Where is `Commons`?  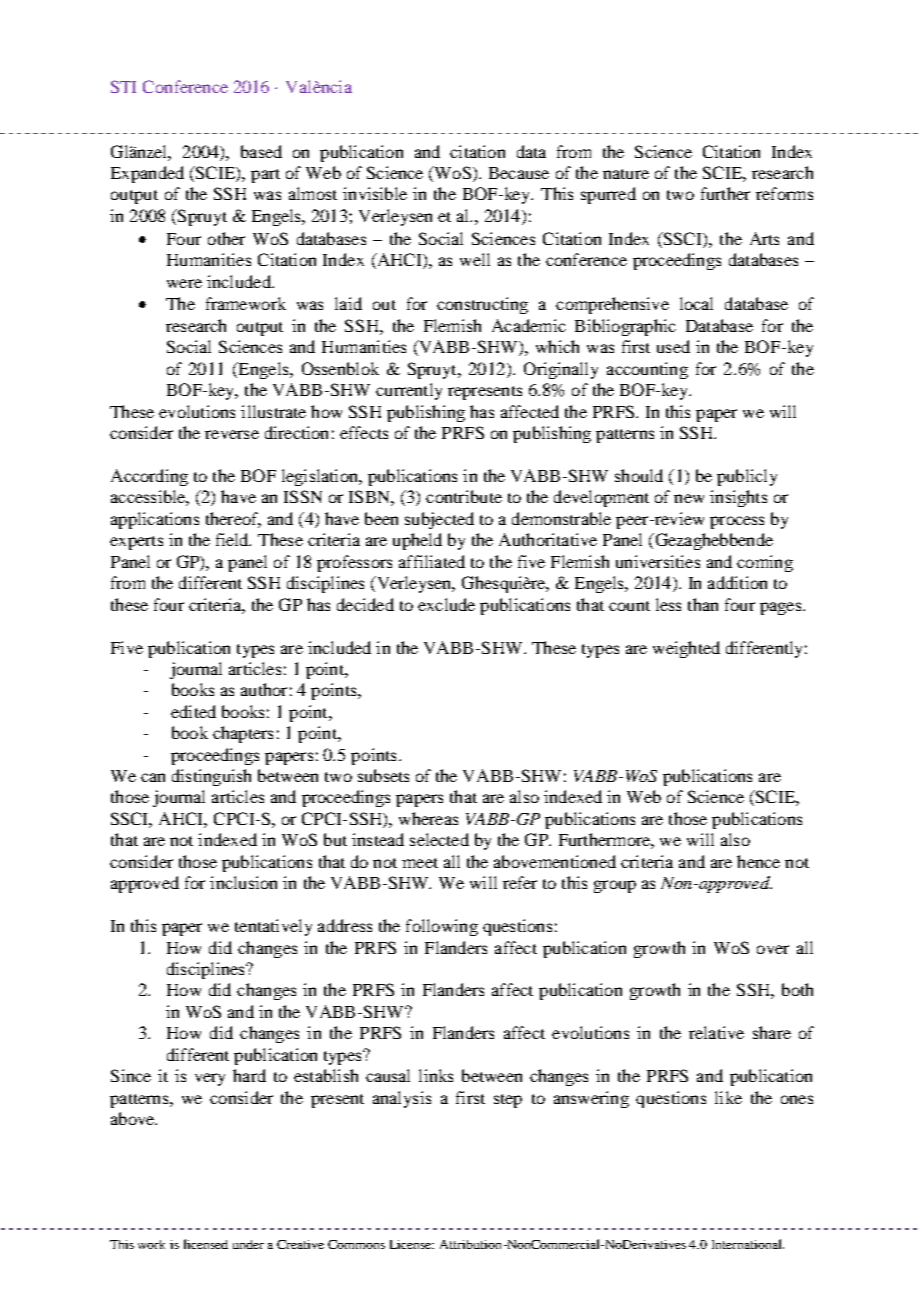 Commons is located at coordinates (356, 1244).
